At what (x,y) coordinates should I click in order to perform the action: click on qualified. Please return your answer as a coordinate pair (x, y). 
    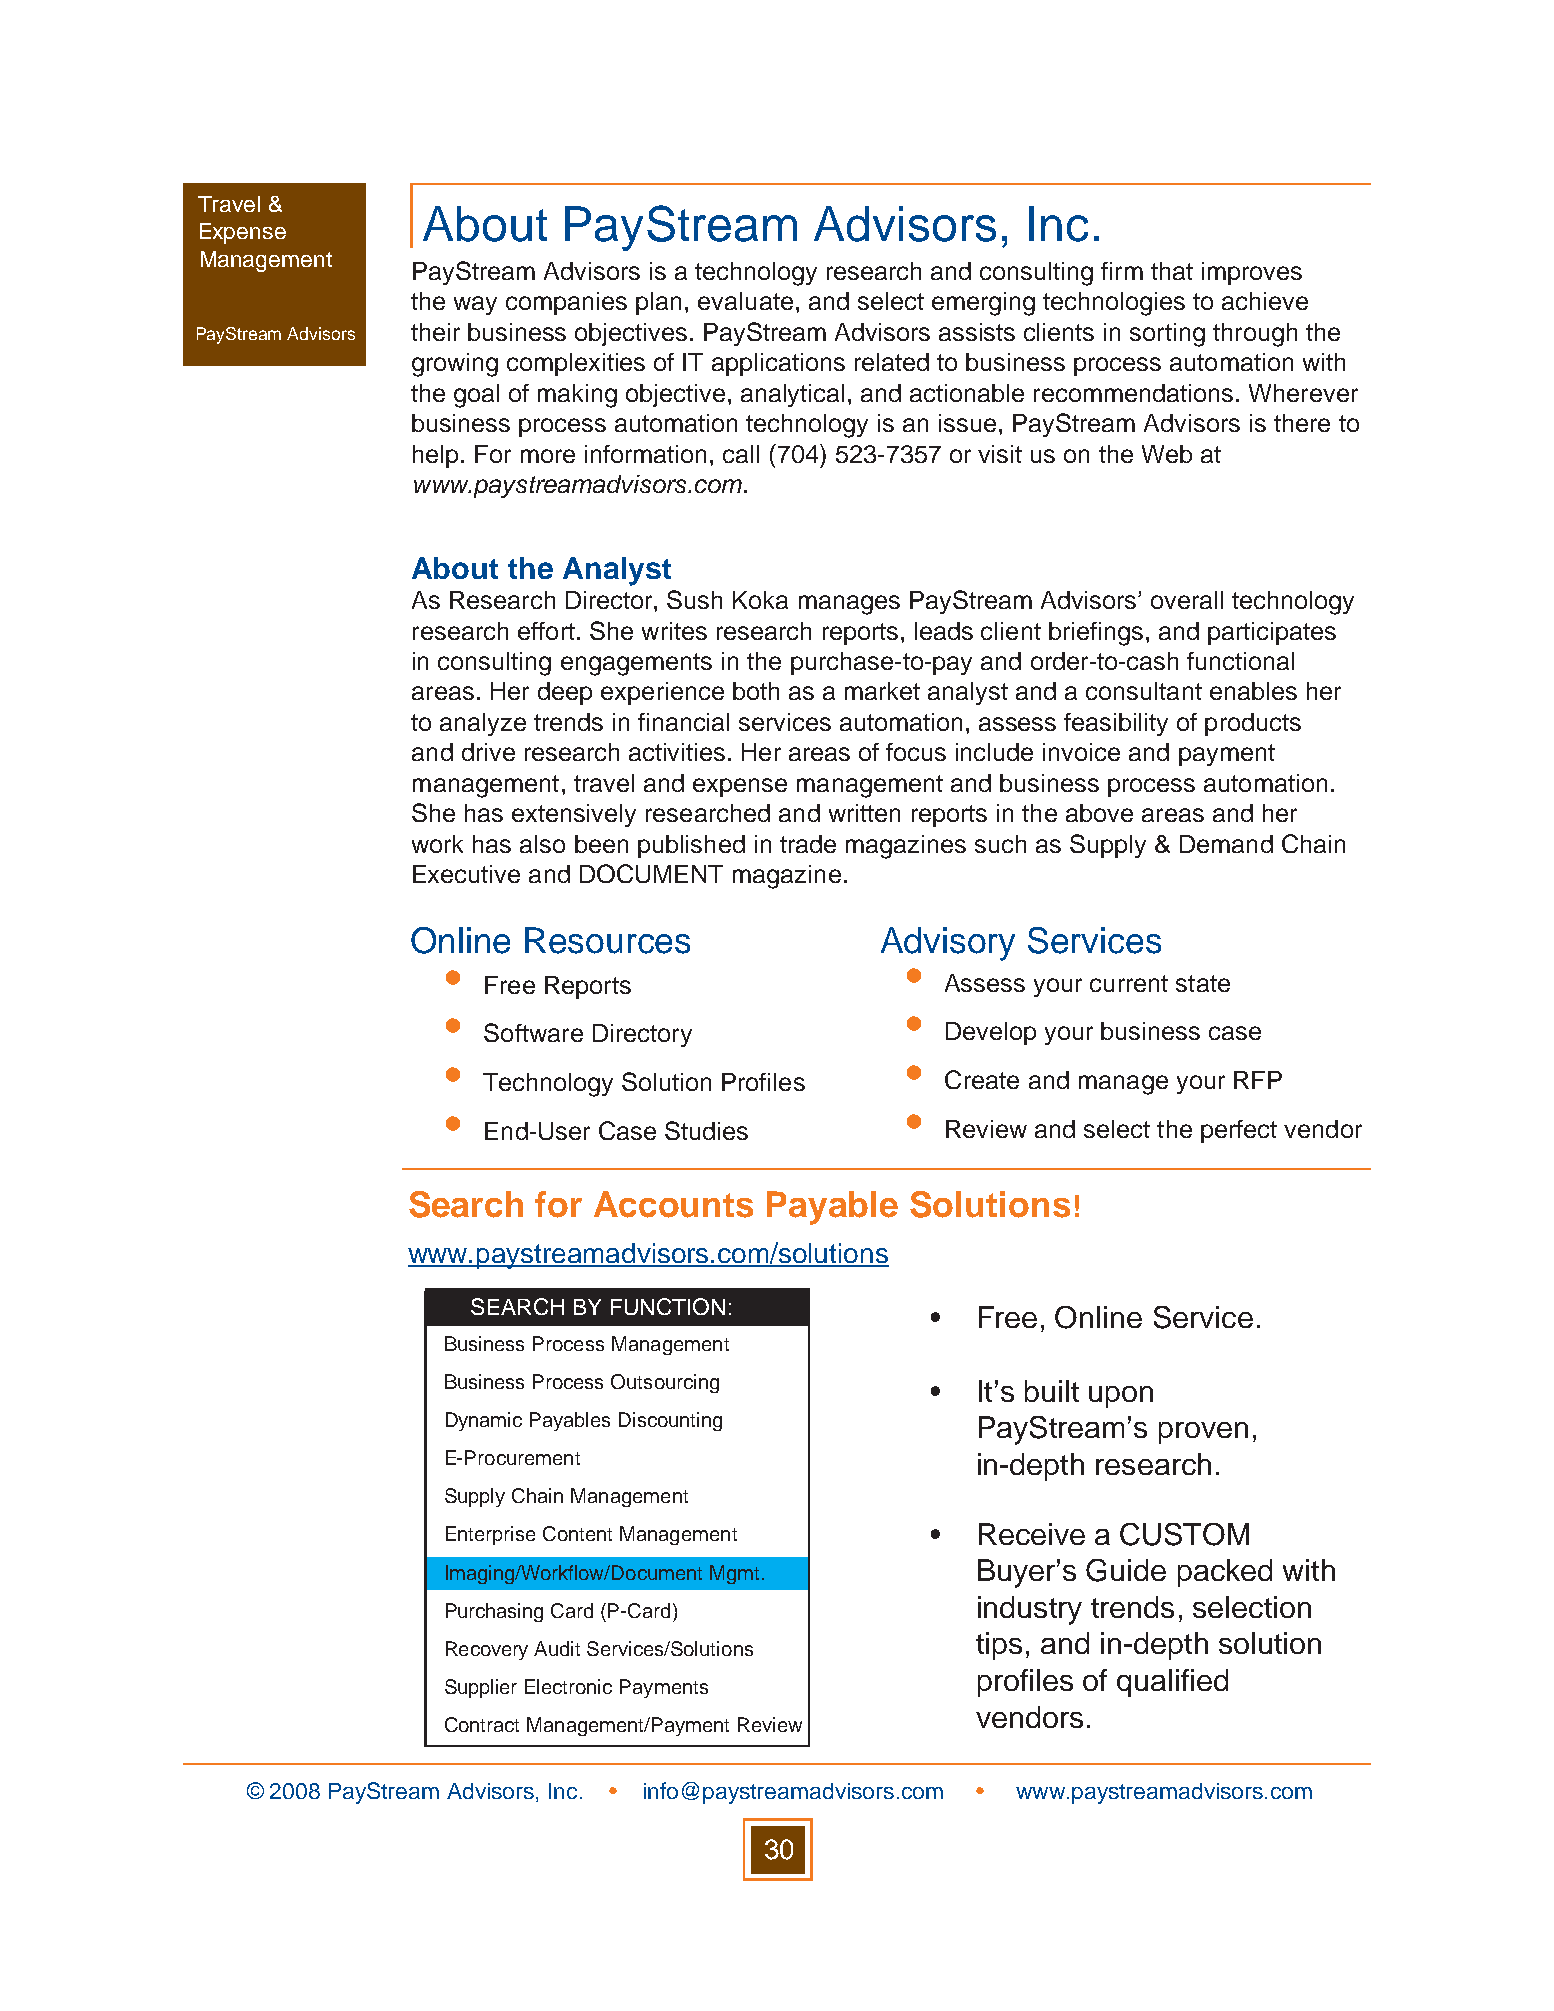
    Looking at the image, I should click on (1172, 1683).
